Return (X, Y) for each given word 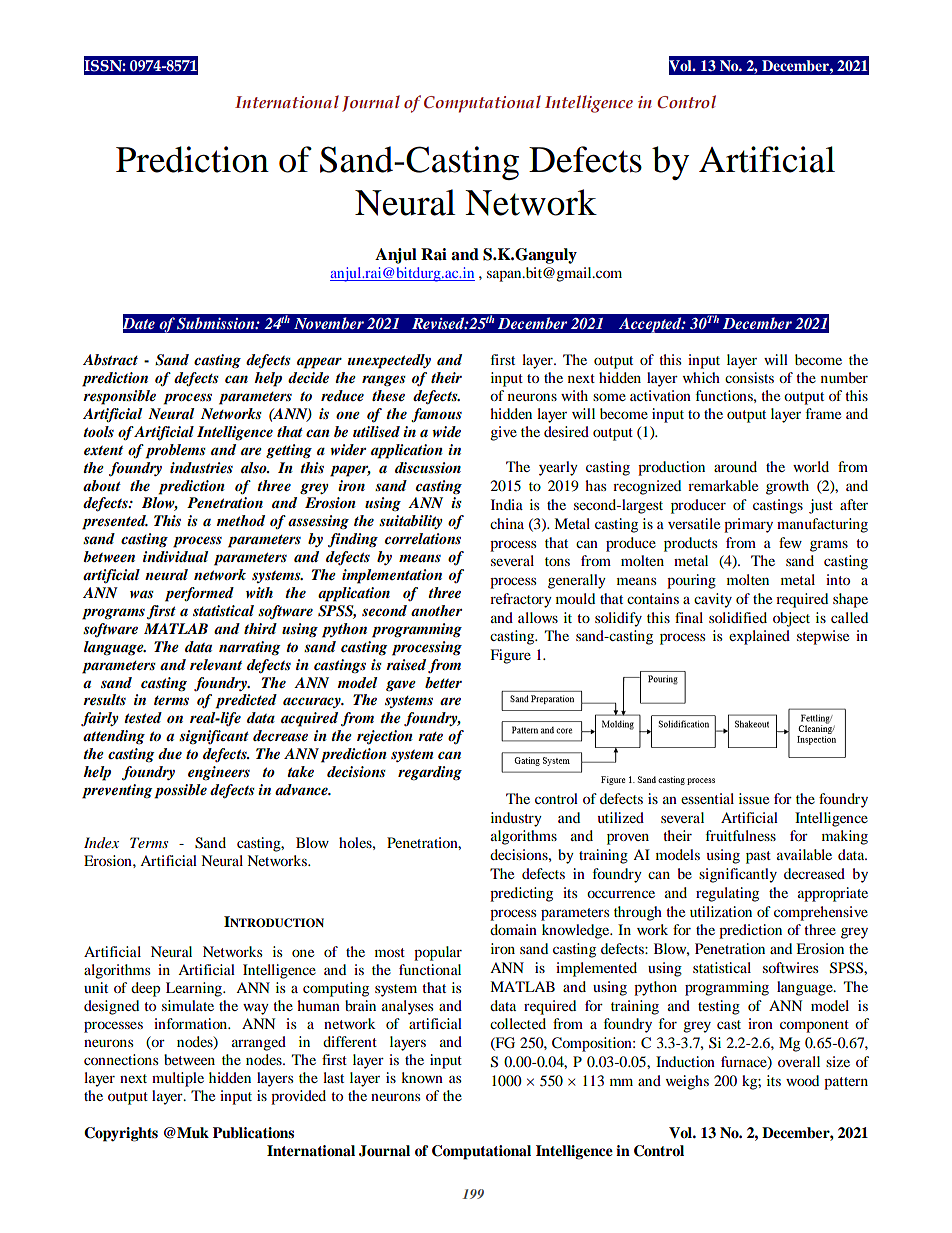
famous (436, 415)
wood (802, 1080)
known (422, 1077)
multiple (178, 1079)
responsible (119, 397)
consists (749, 377)
